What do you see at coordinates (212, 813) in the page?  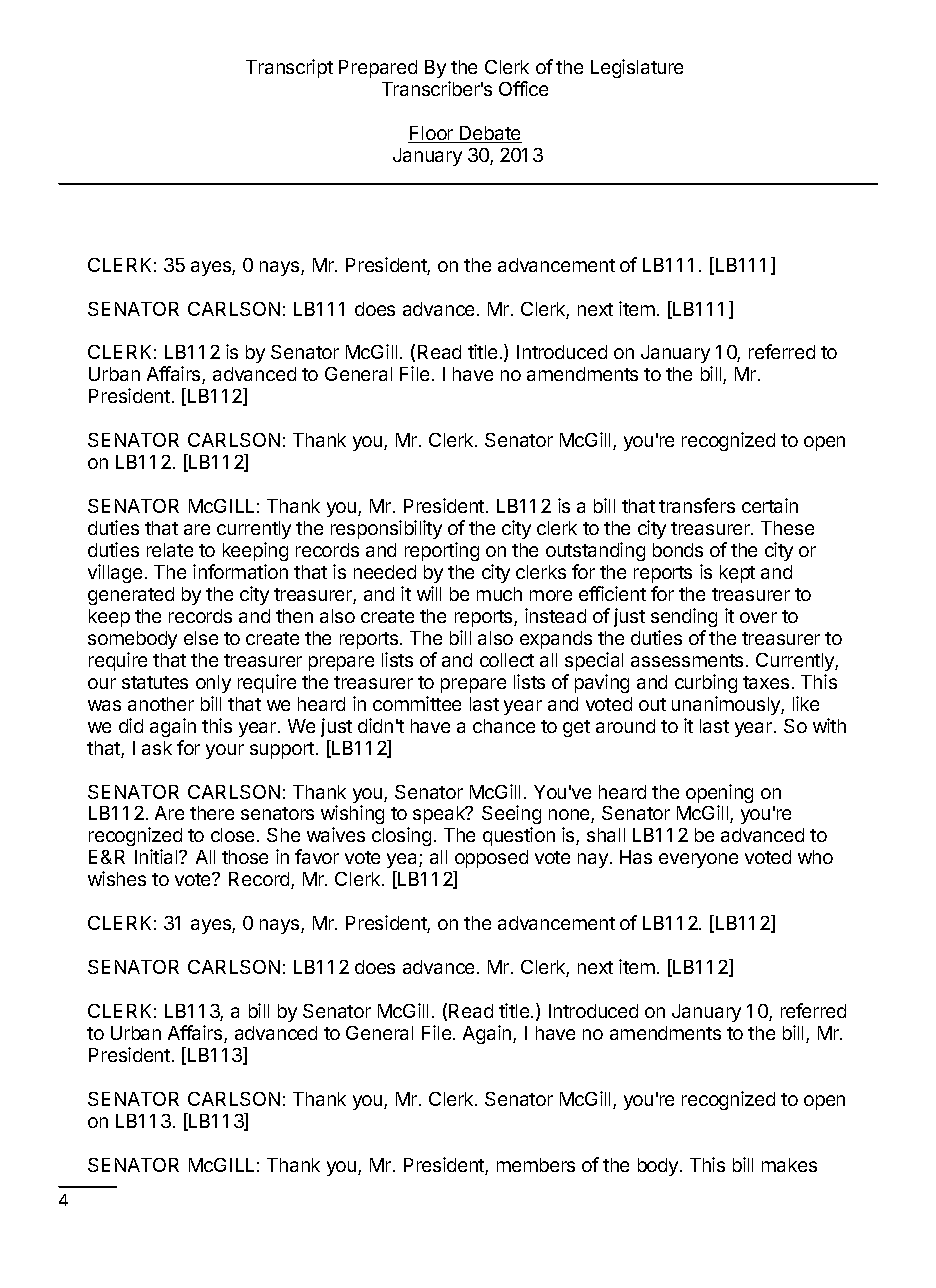 I see `there` at bounding box center [212, 813].
